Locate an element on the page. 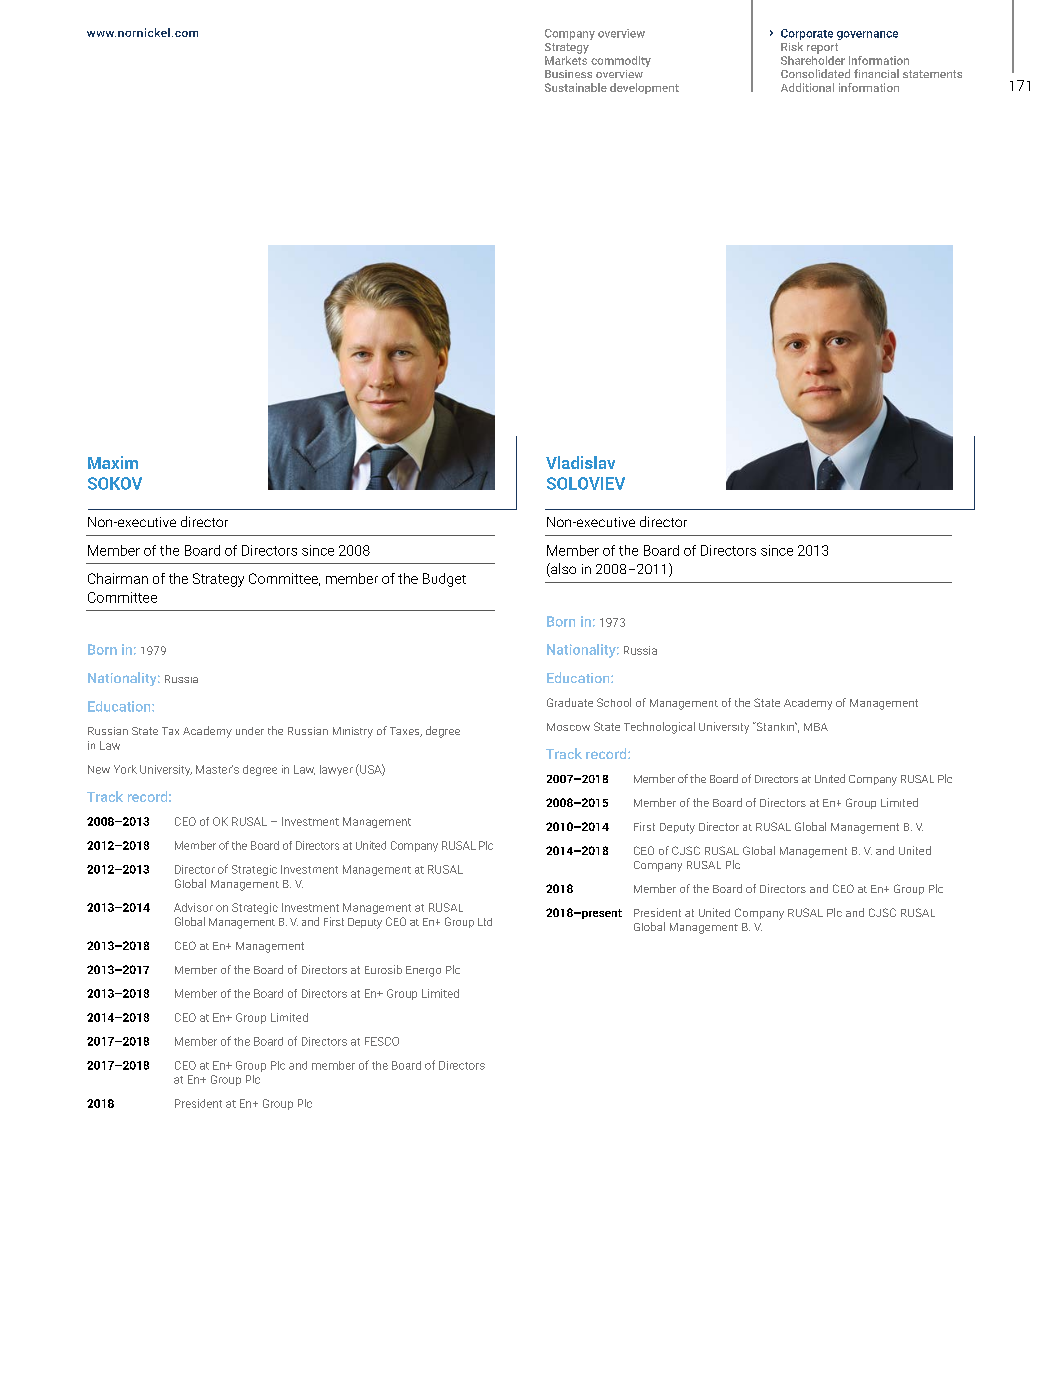 This document has height=1397, width=1060. MBA is located at coordinates (816, 727).
